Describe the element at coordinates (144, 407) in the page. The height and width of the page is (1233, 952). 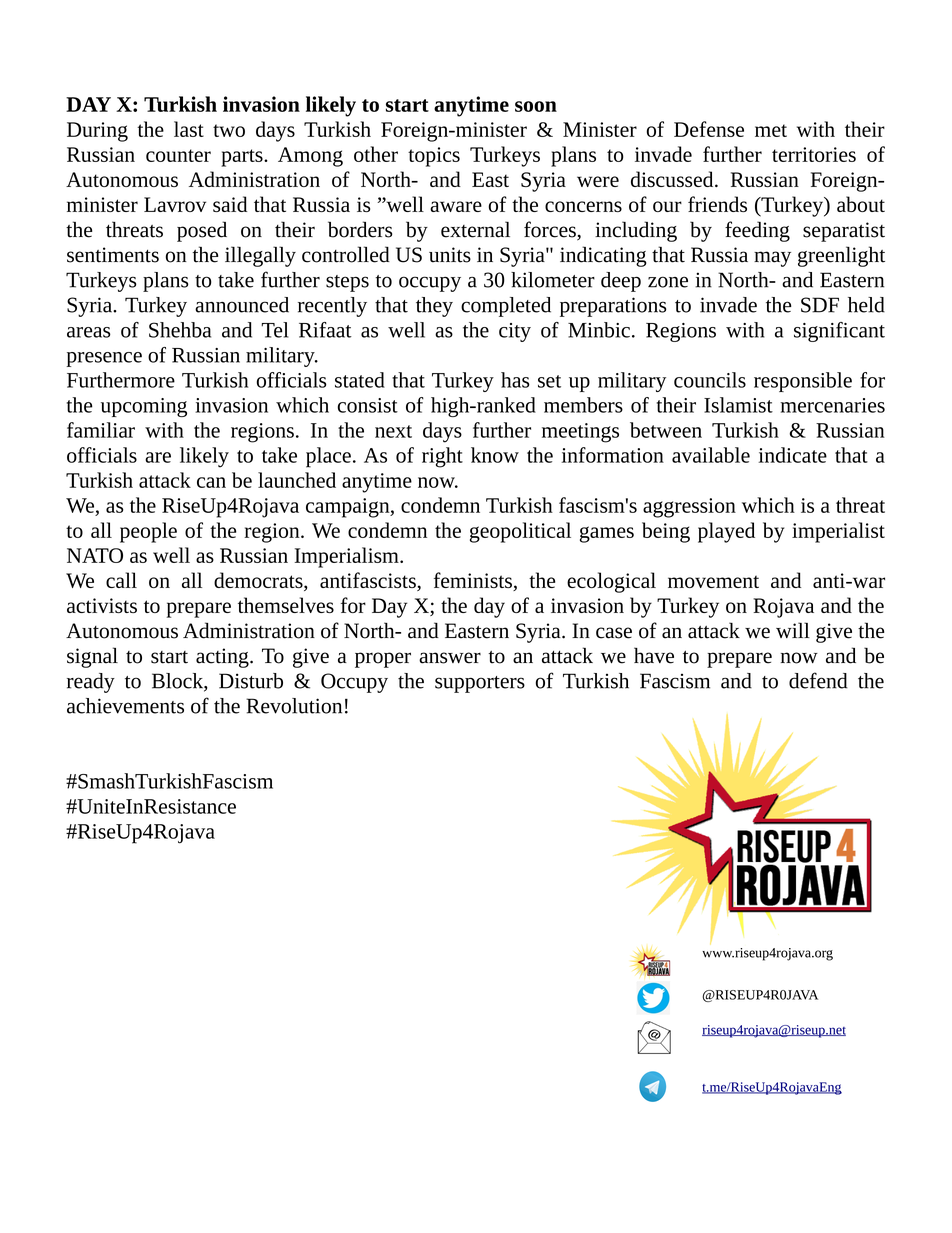
I see `upcoming` at that location.
